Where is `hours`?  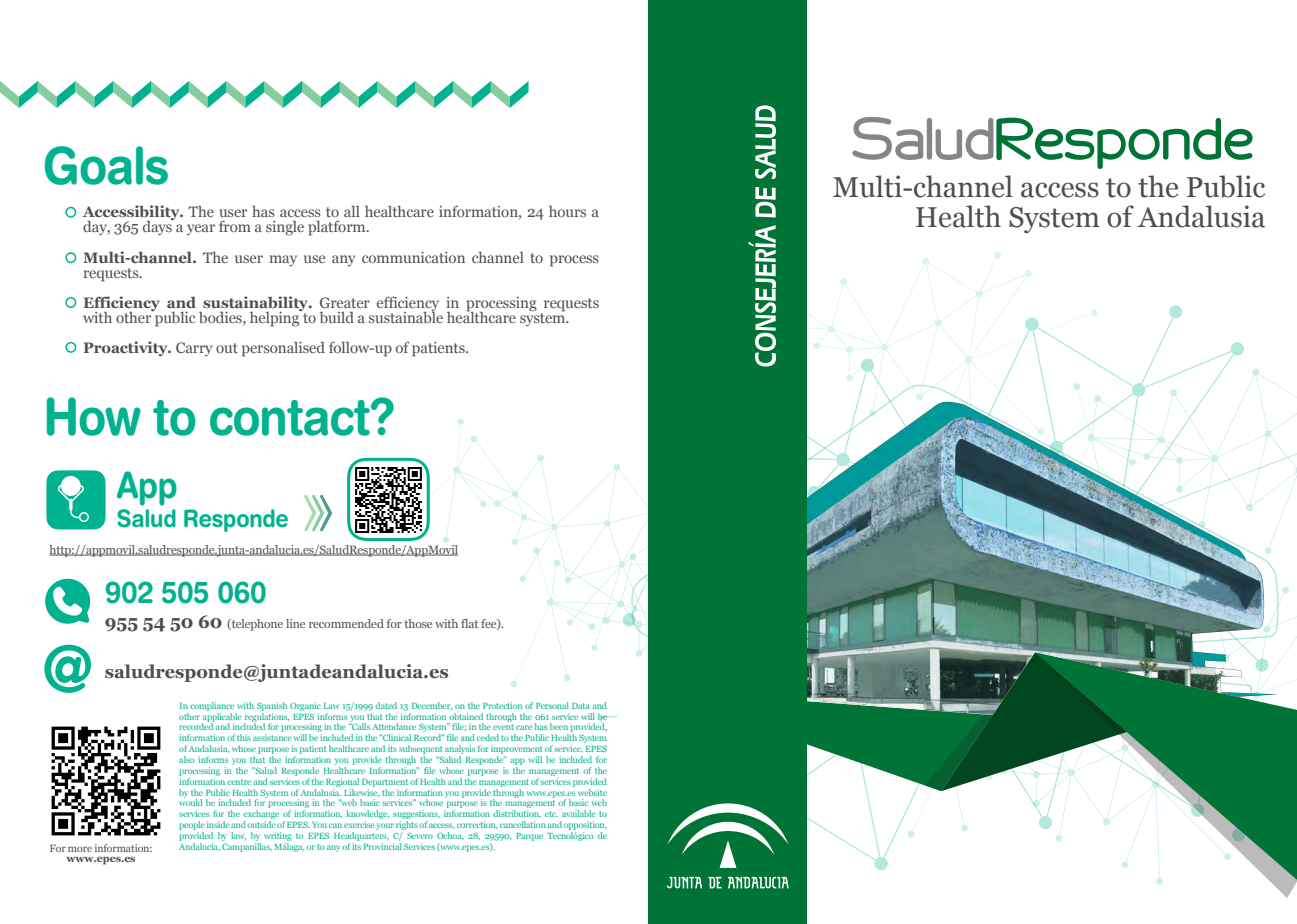
hours is located at coordinates (567, 211).
